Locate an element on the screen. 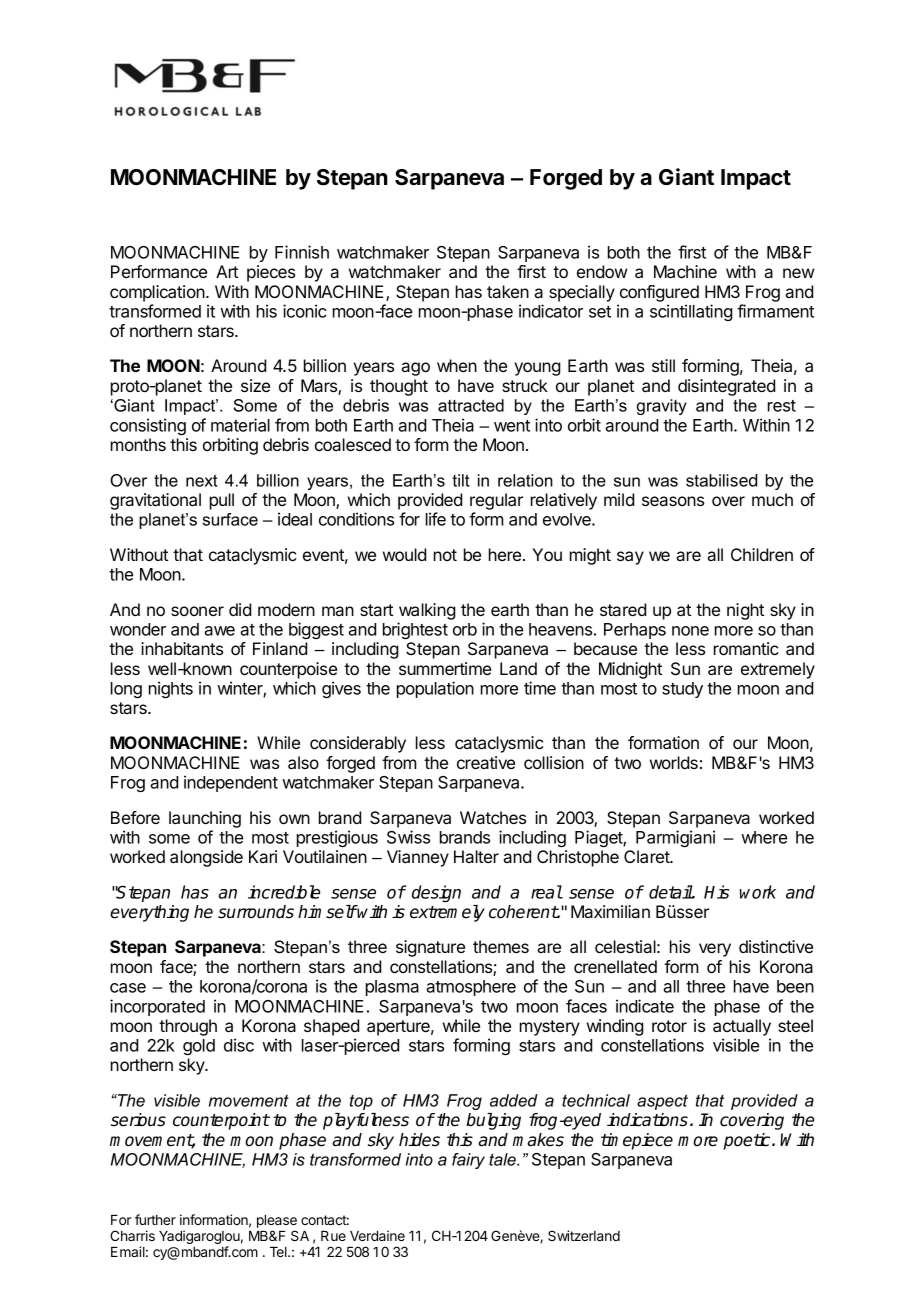  poetic is located at coordinates (748, 1141).
